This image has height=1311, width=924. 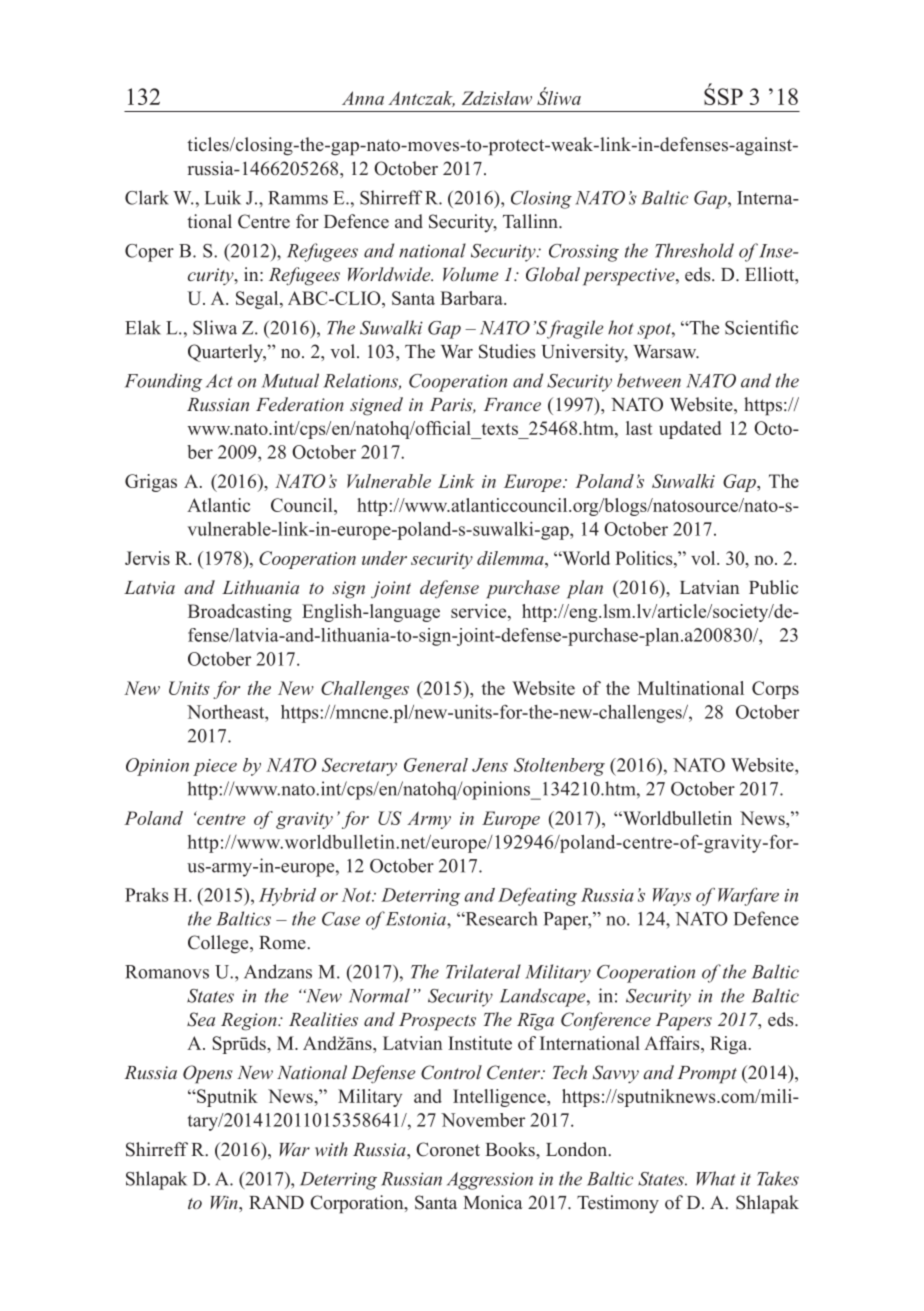 I want to click on Ways, so click(x=672, y=897).
